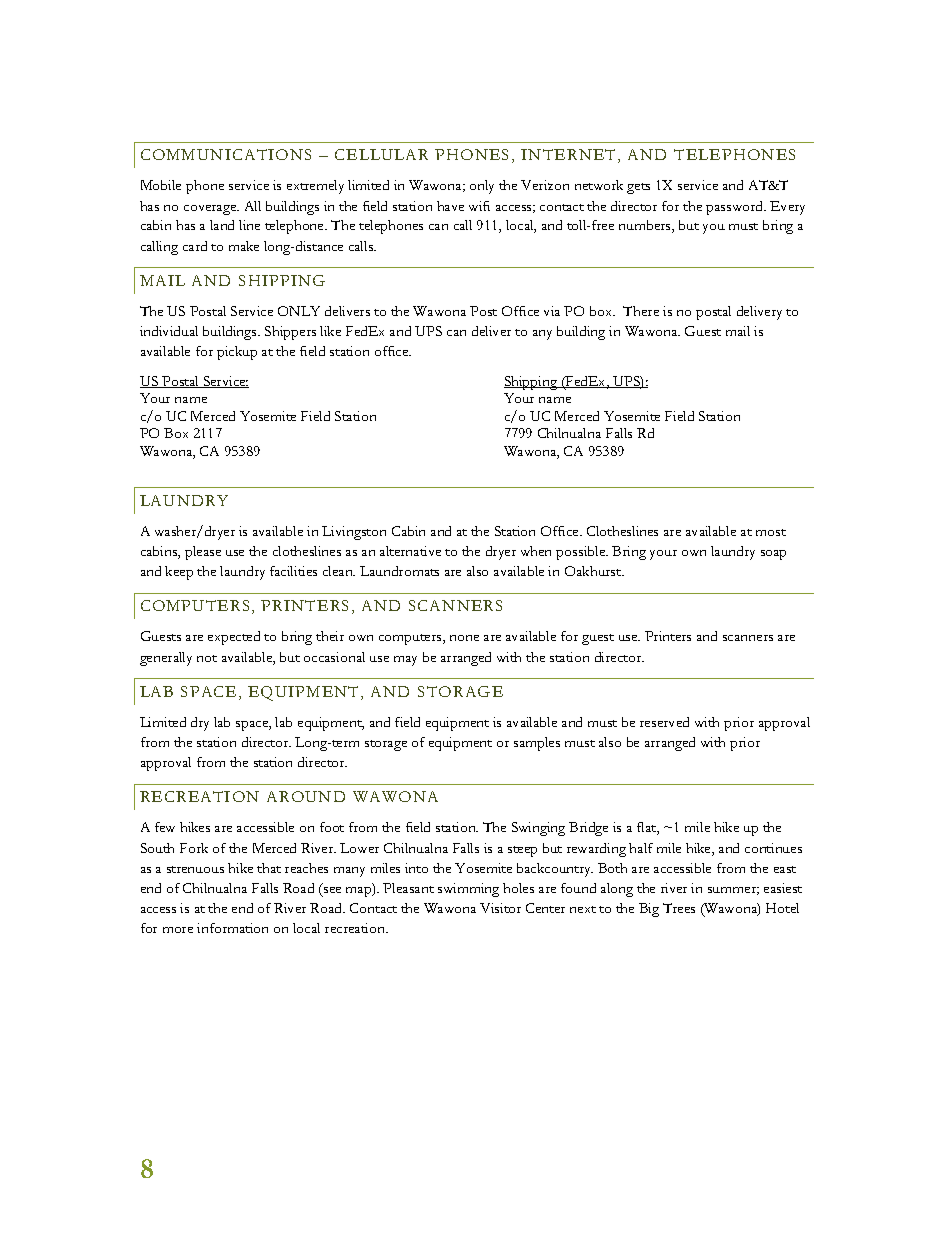  Describe the element at coordinates (679, 908) in the screenshot. I see `Trees` at that location.
